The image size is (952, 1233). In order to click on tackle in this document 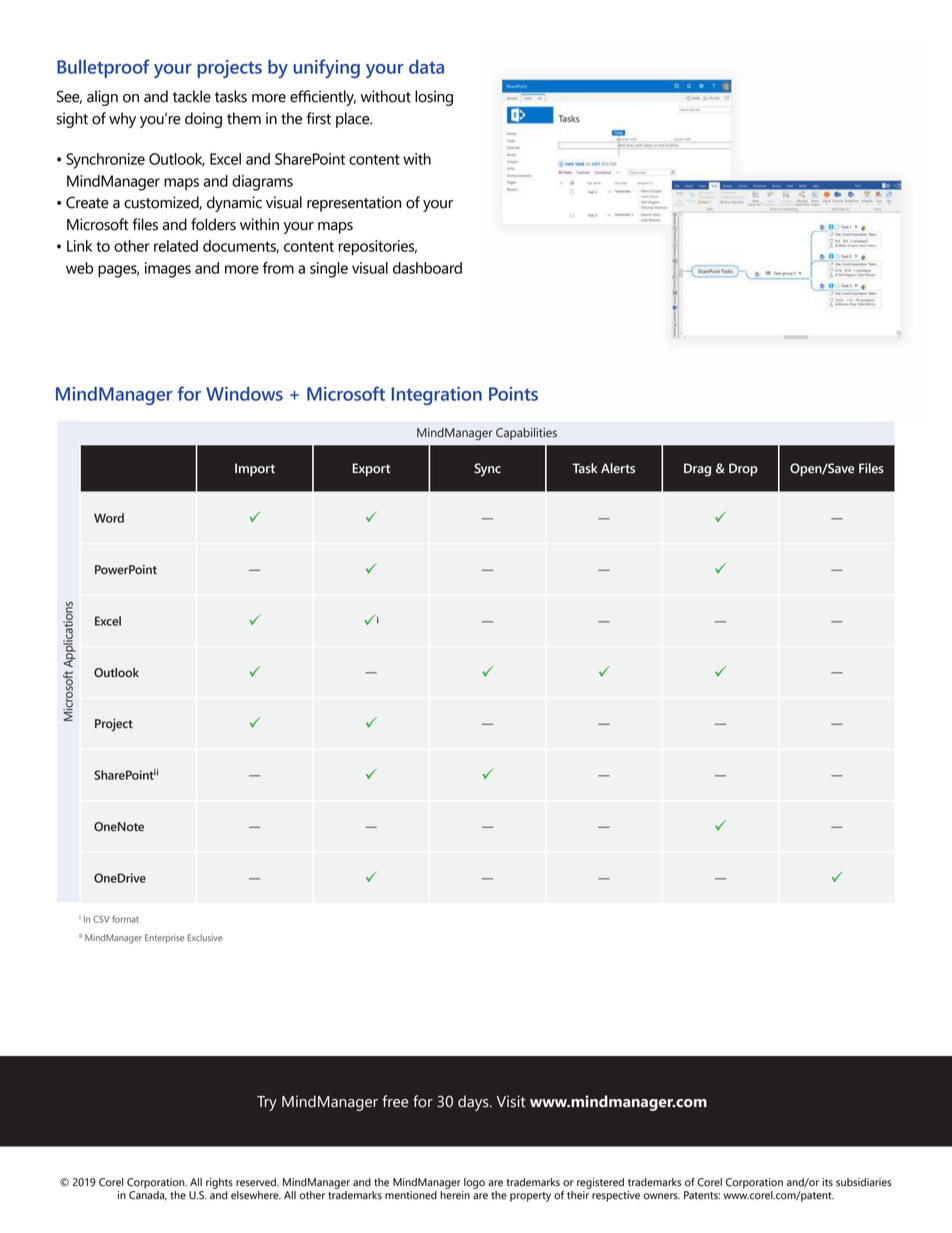, I will do `click(192, 96)`.
